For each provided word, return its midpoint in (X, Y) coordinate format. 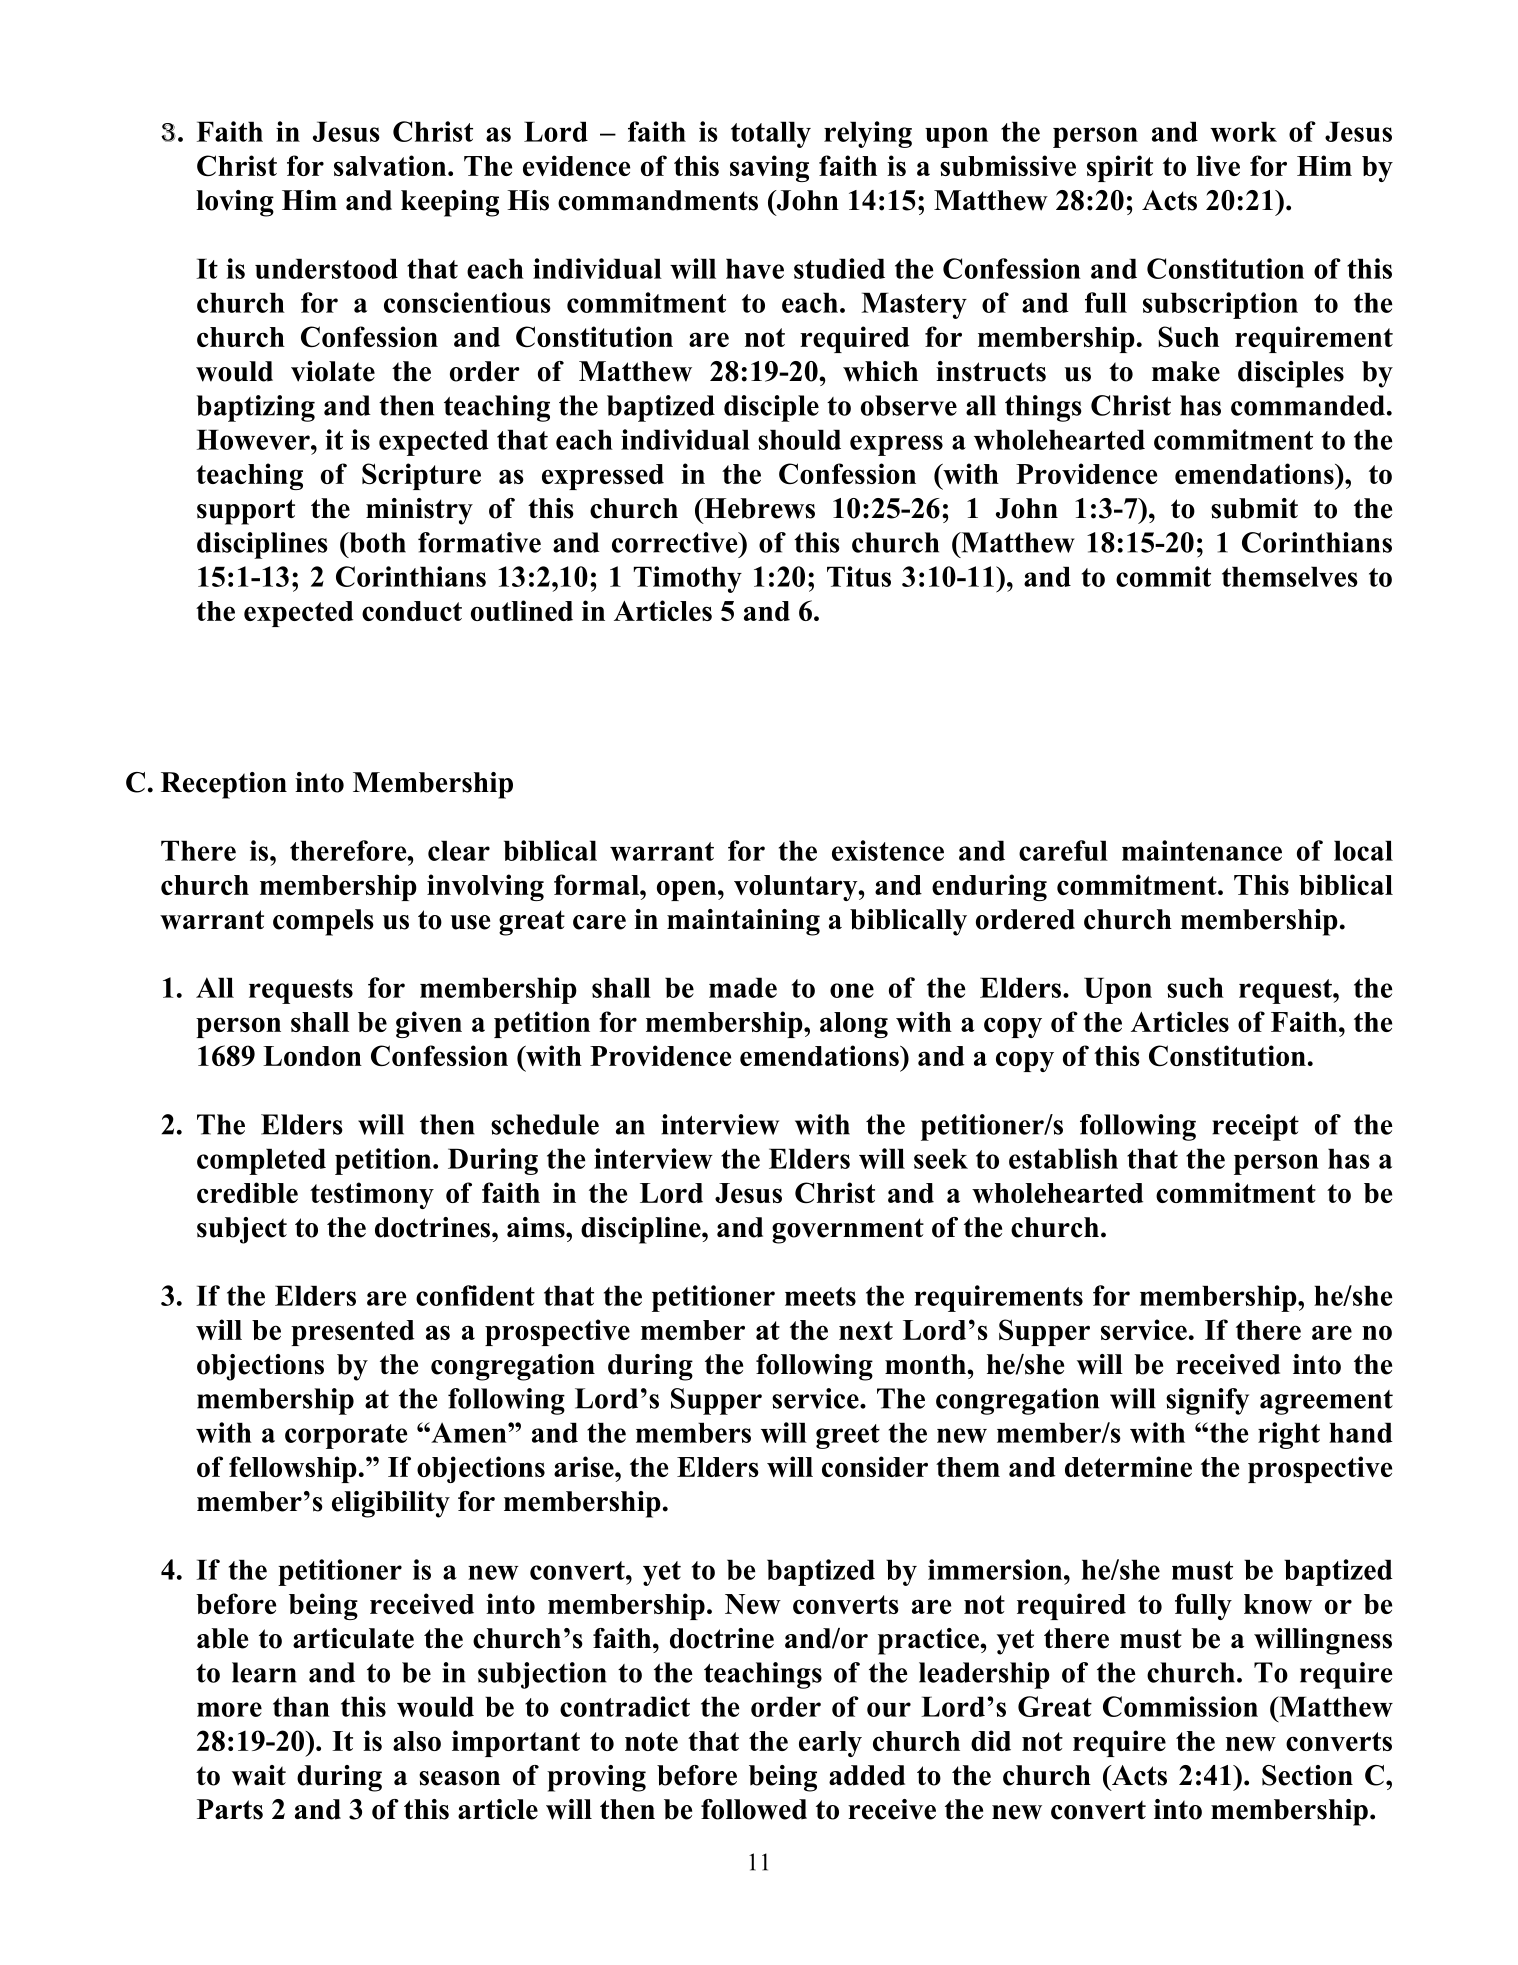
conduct (412, 611)
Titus (859, 576)
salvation (391, 165)
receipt (1255, 1127)
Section (1307, 1775)
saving (769, 168)
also (417, 1741)
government (848, 1231)
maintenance (1202, 850)
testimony (372, 1195)
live (1218, 165)
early (830, 1744)
